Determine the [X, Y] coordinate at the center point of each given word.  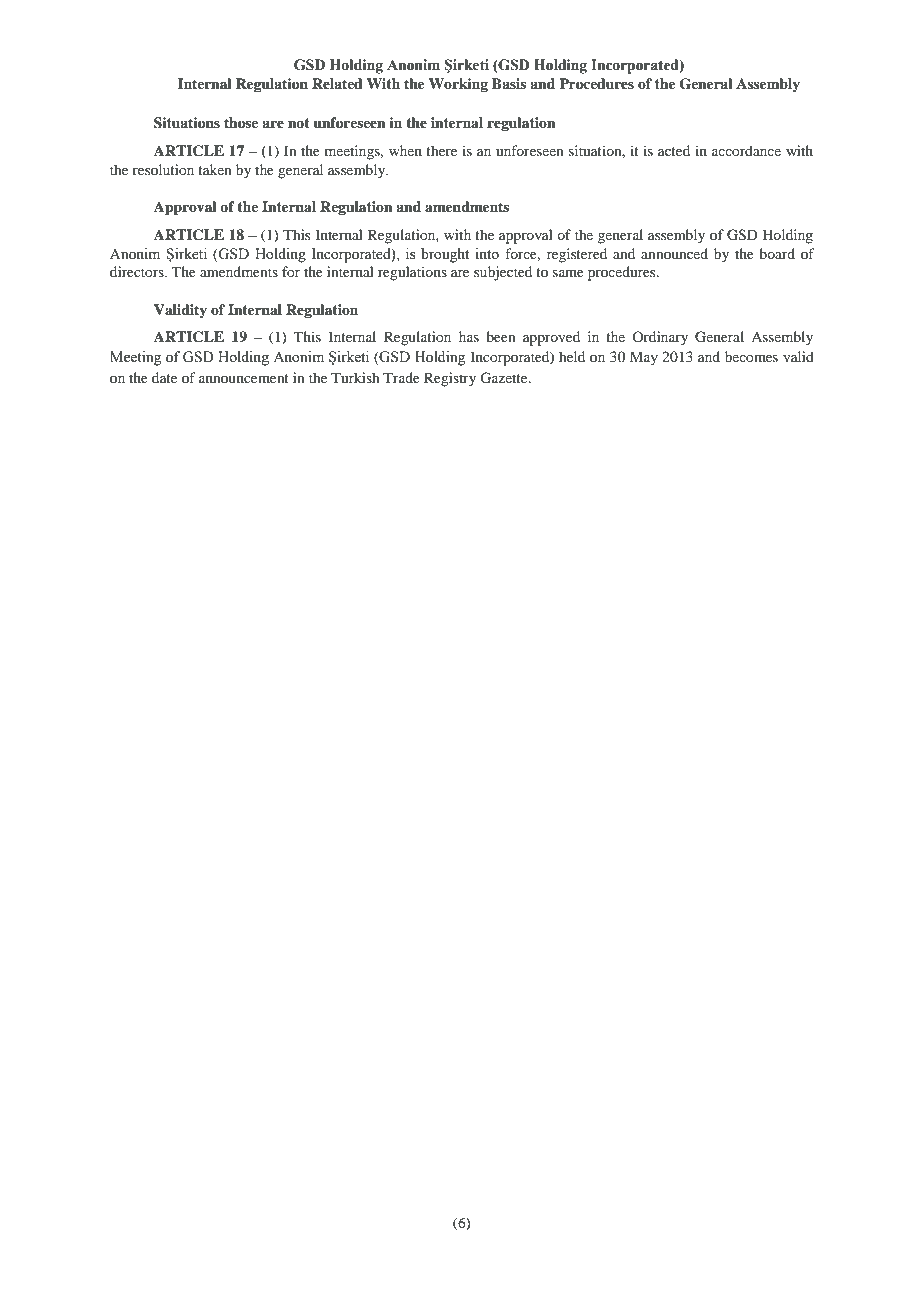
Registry [450, 379]
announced [674, 253]
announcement [244, 378]
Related [337, 84]
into [487, 254]
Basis [509, 83]
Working [458, 85]
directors [138, 271]
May [644, 358]
